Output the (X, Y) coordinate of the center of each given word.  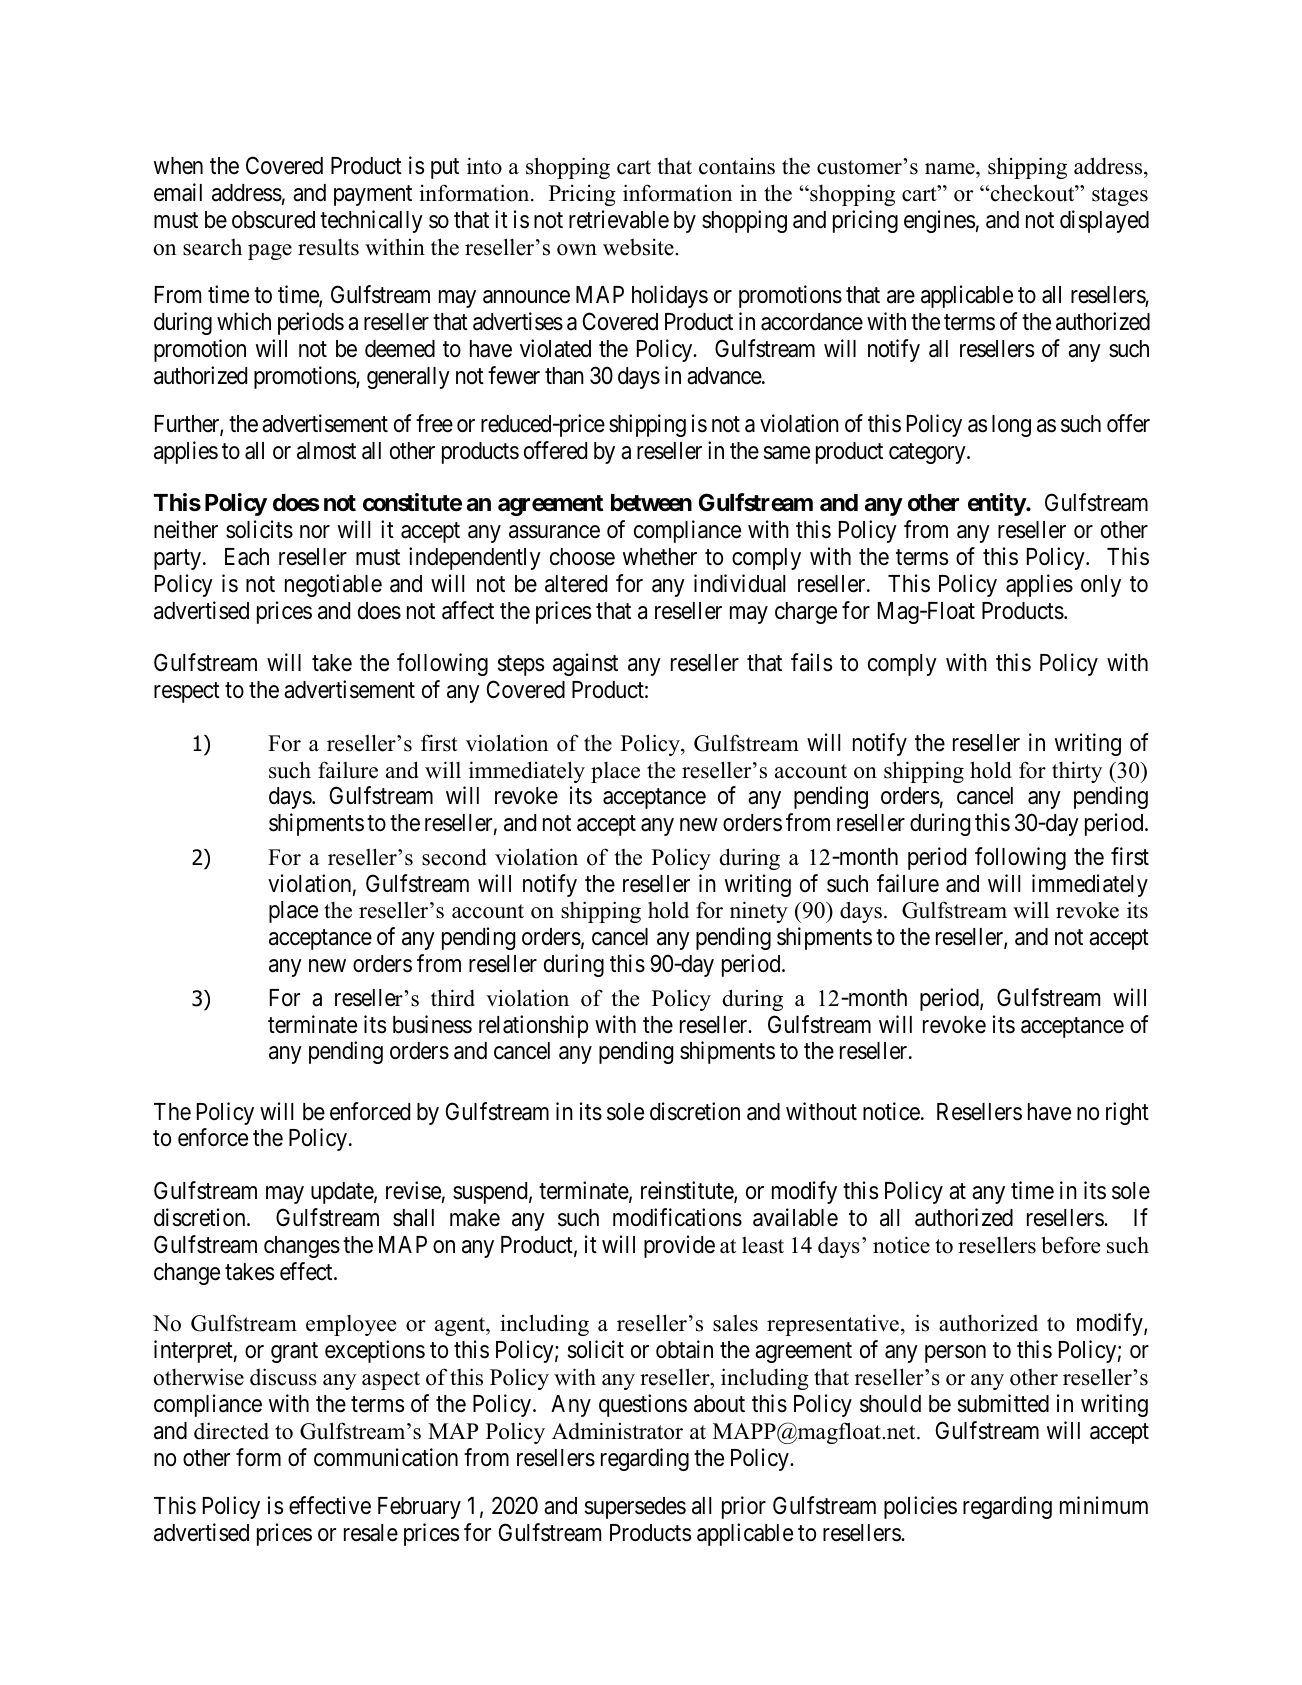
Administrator (617, 1431)
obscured (273, 220)
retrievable (619, 219)
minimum (1104, 1505)
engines (939, 221)
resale (371, 1533)
